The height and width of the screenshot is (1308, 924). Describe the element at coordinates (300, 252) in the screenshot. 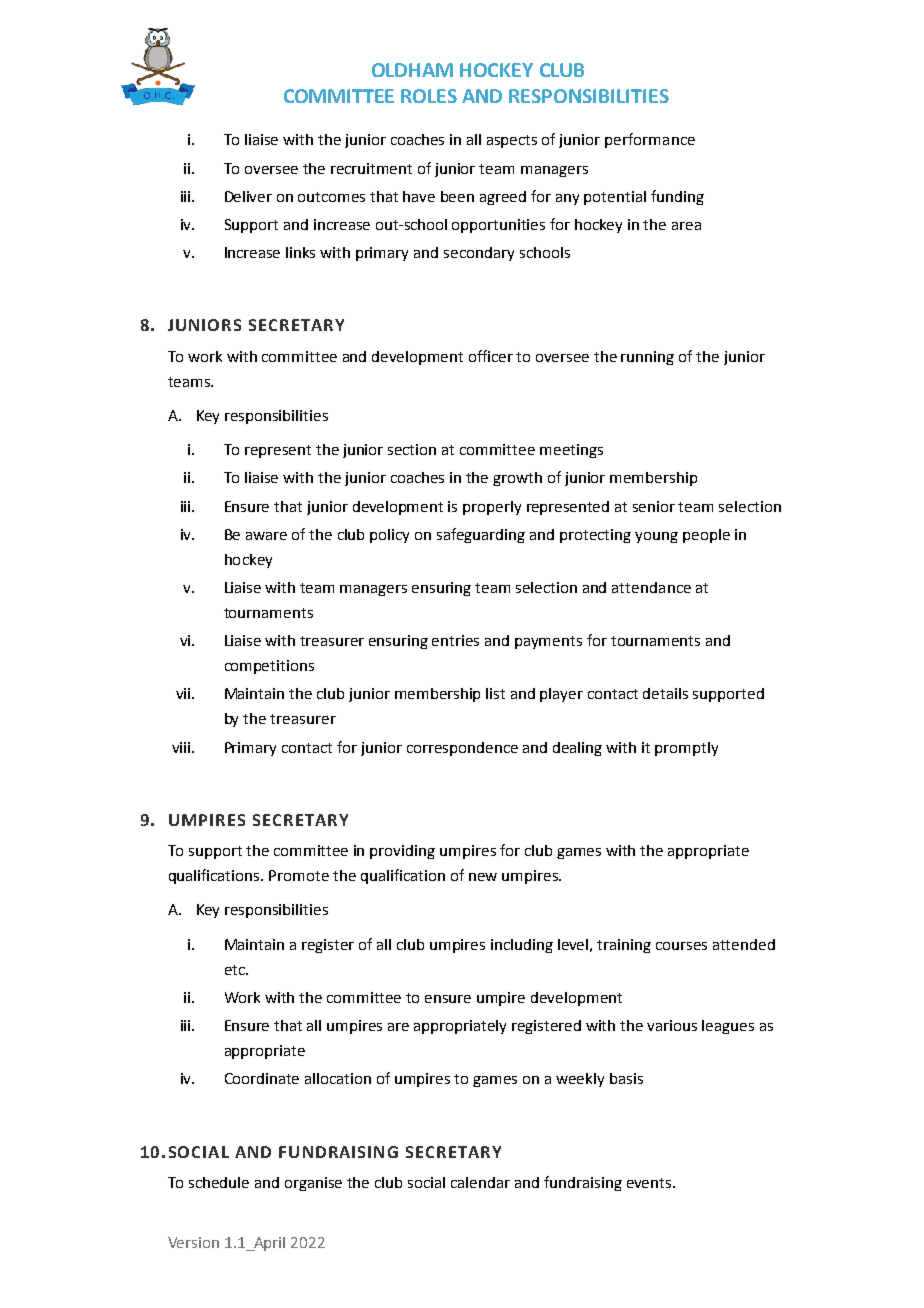

I see `links` at that location.
